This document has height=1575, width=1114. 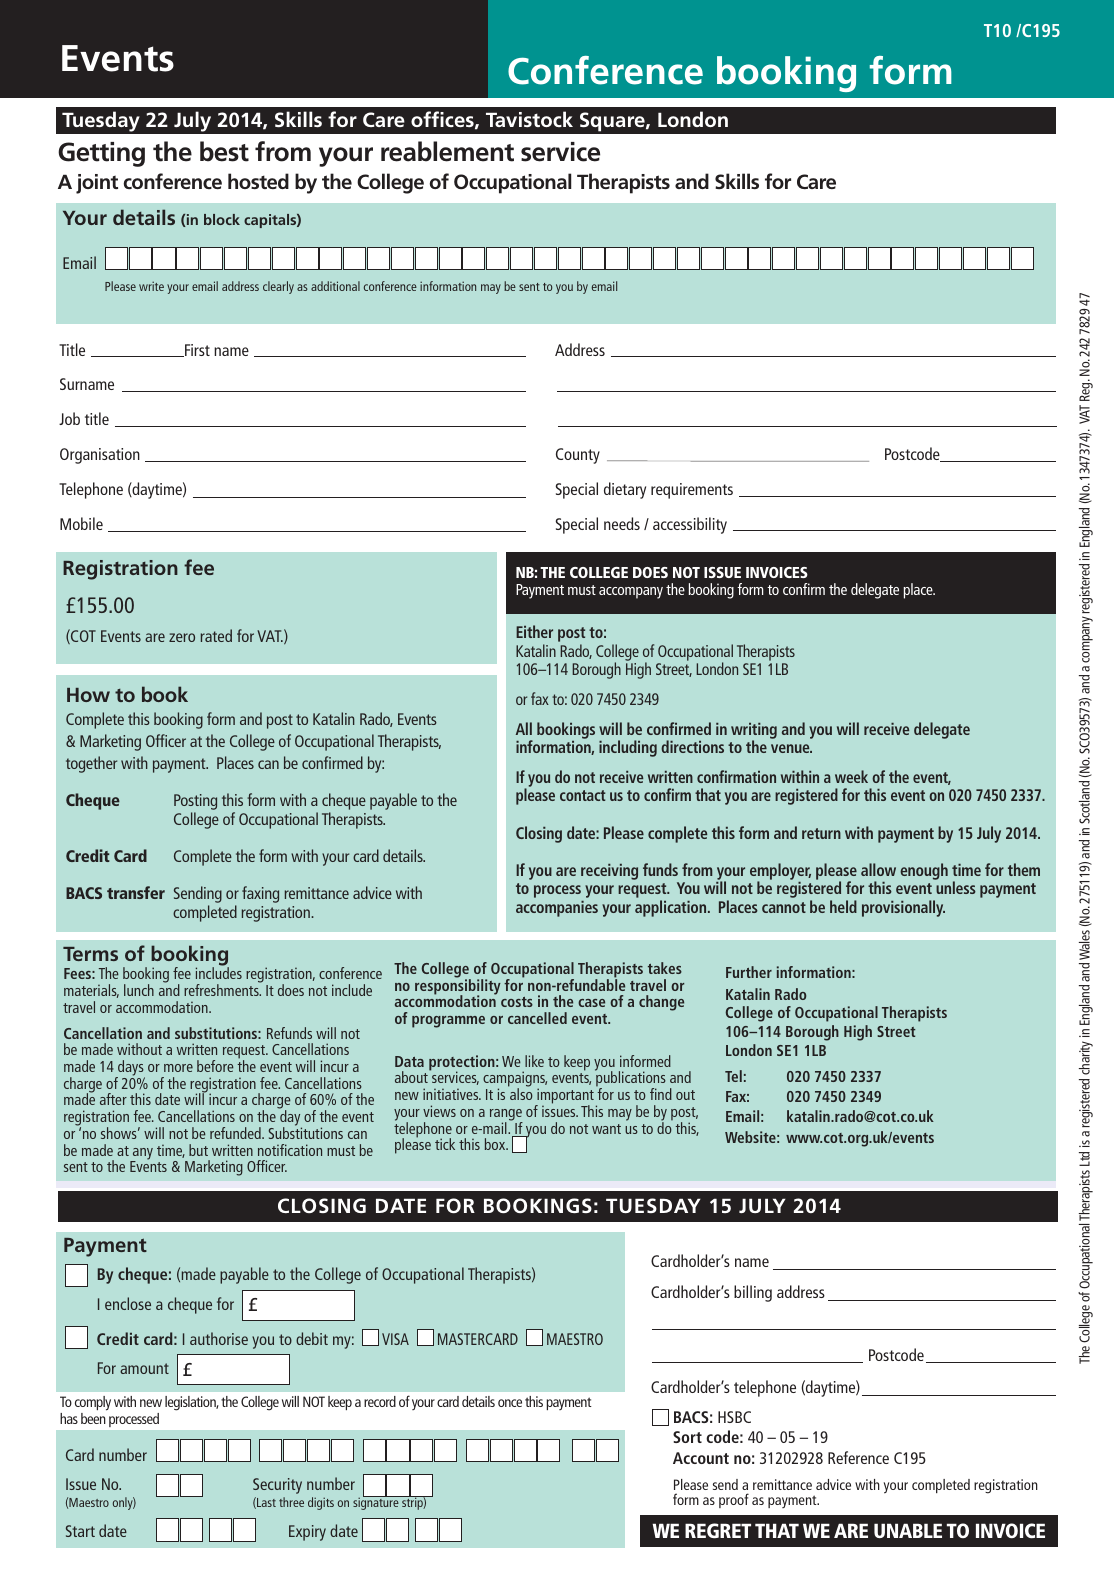 I want to click on best, so click(x=224, y=151).
